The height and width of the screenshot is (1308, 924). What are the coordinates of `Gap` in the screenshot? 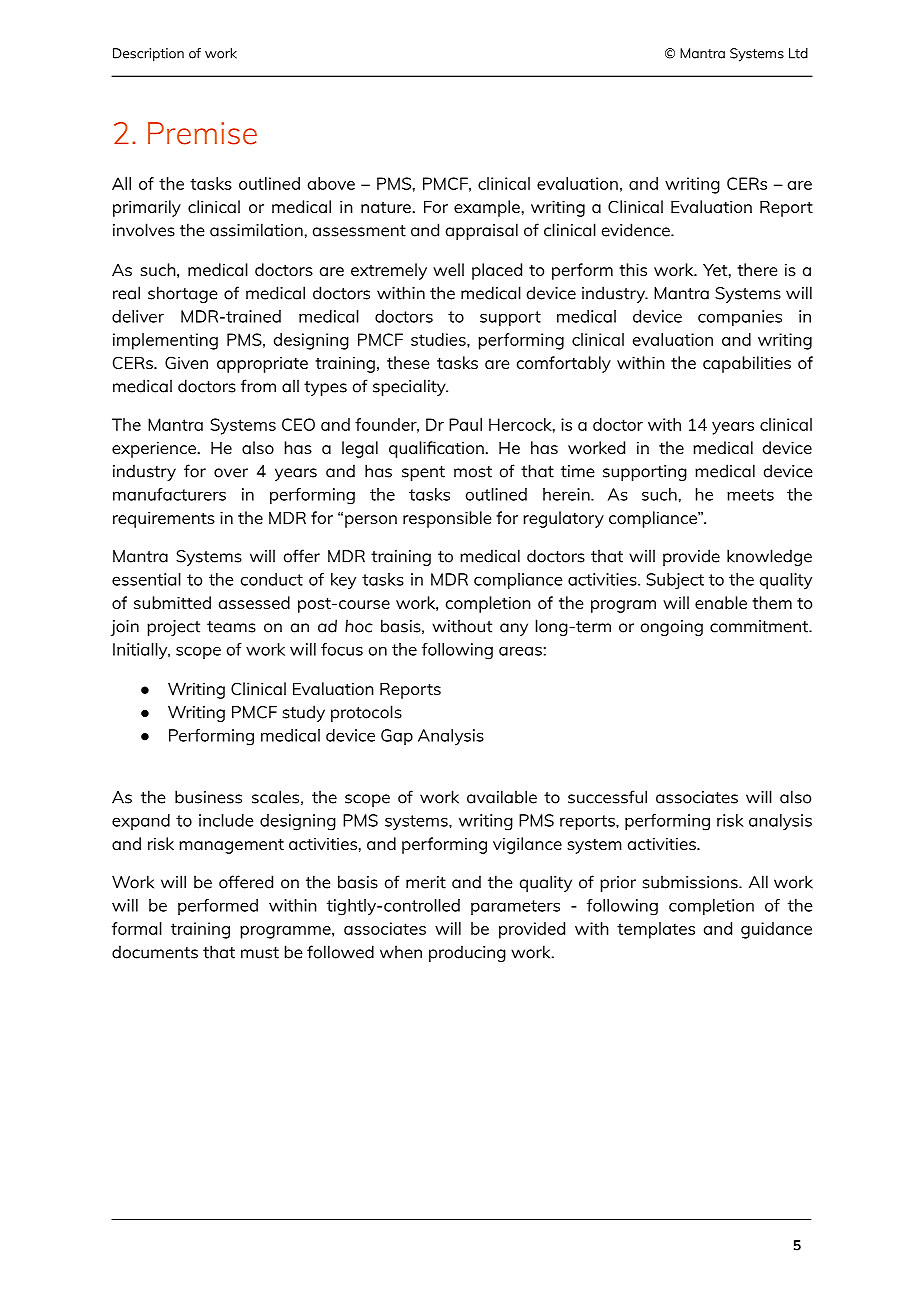 It's located at (397, 737).
